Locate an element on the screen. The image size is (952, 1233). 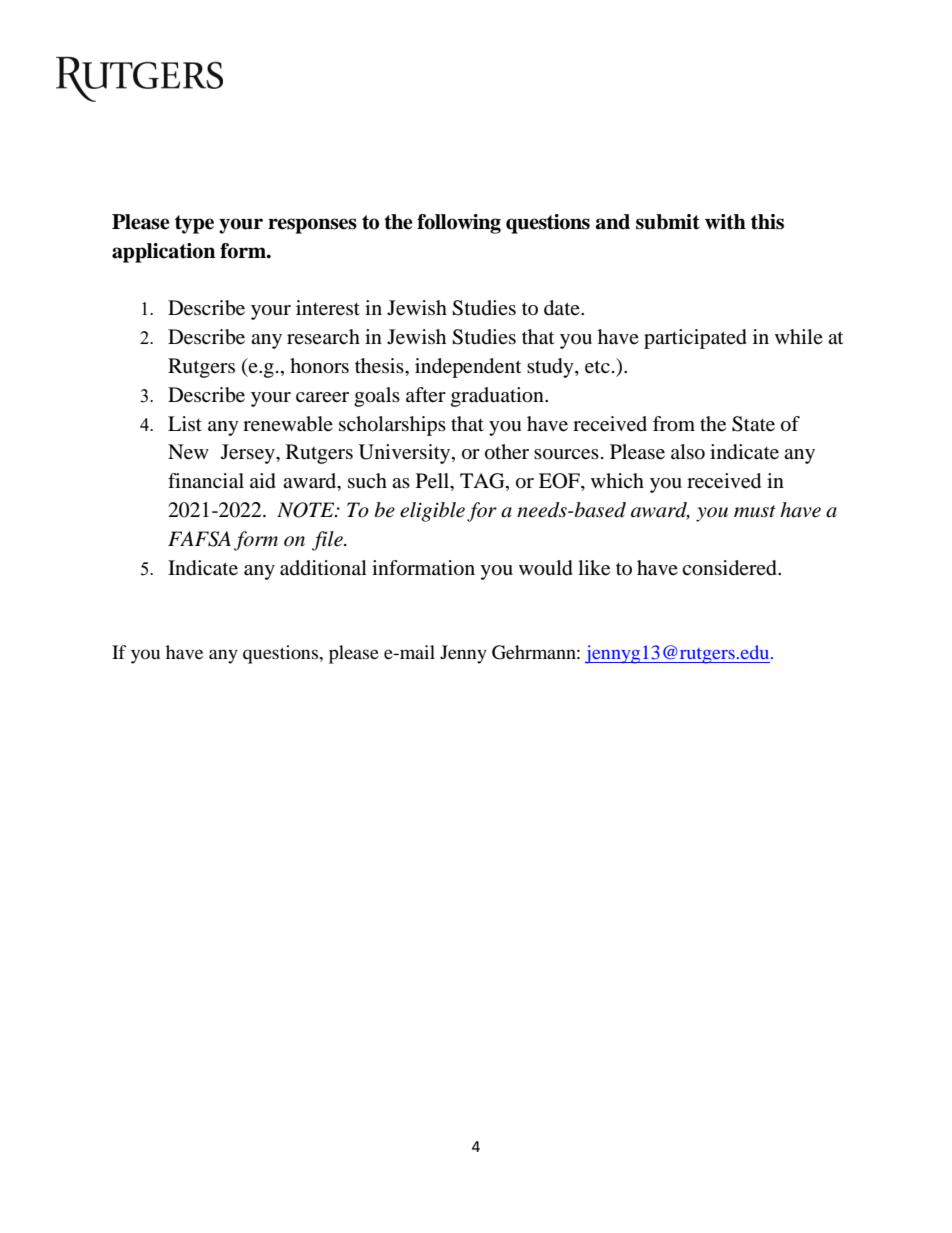
with is located at coordinates (725, 222).
